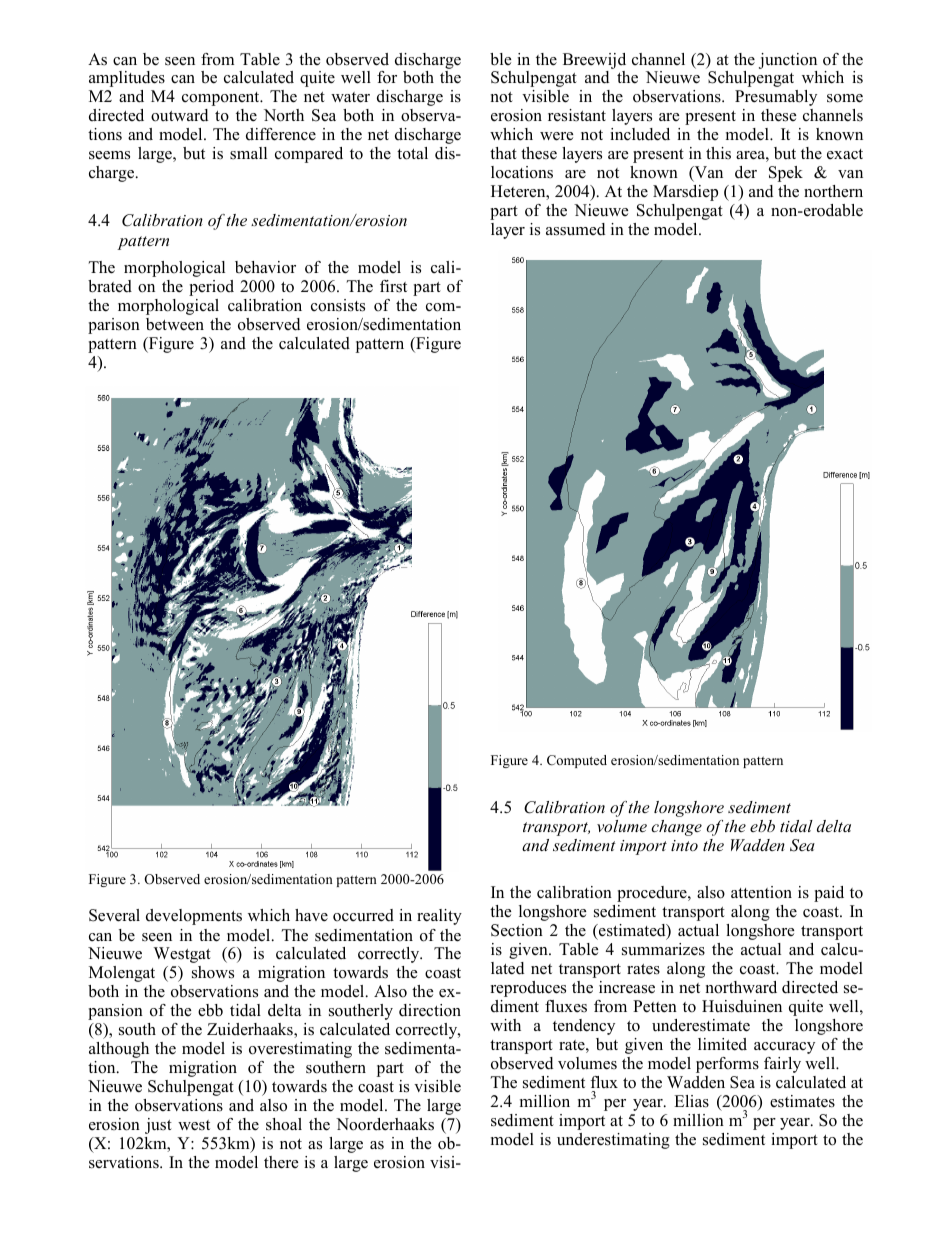 Image resolution: width=952 pixels, height=1233 pixels. What do you see at coordinates (439, 917) in the page?
I see `reality` at bounding box center [439, 917].
